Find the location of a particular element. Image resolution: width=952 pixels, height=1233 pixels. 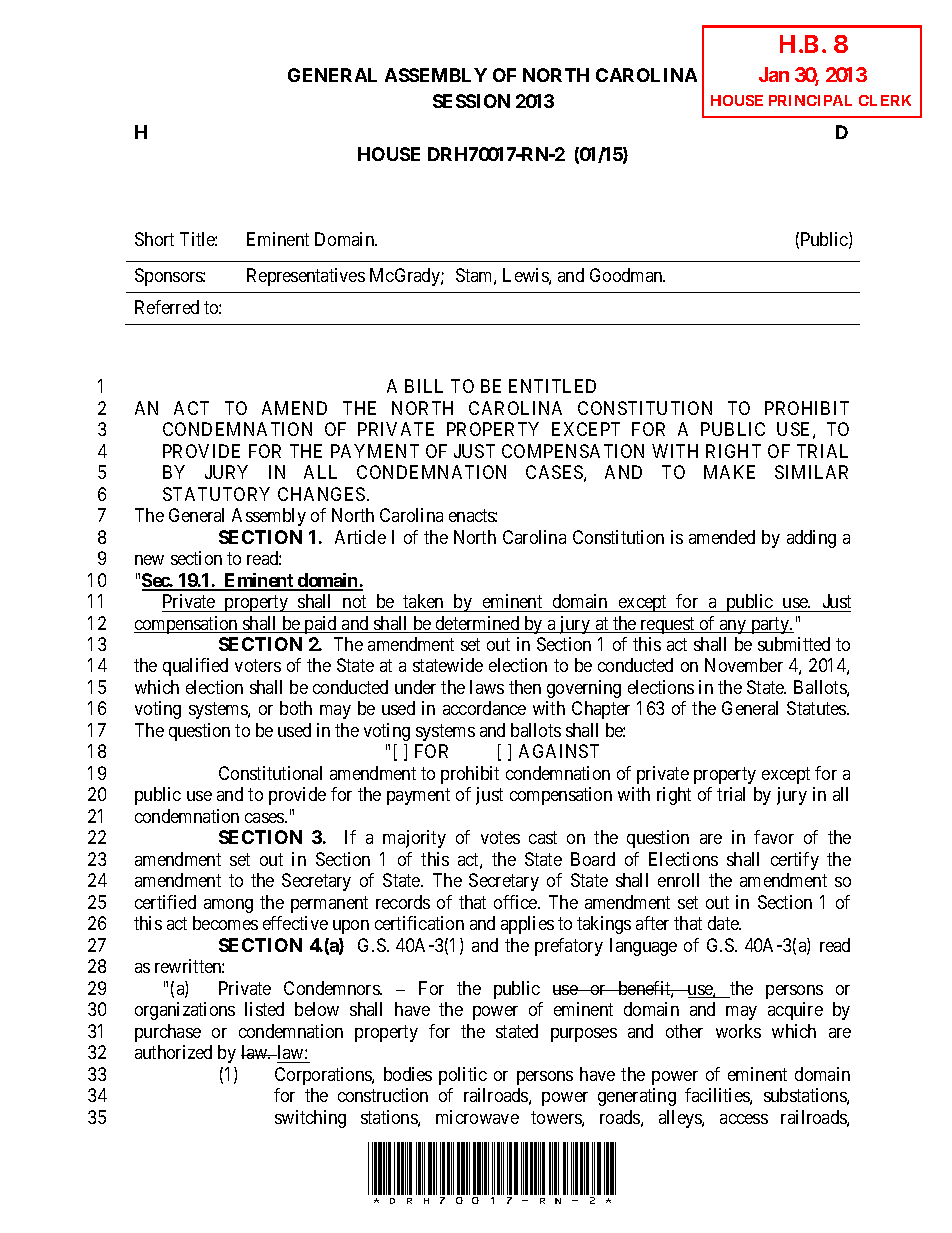

authorized is located at coordinates (173, 1052).
